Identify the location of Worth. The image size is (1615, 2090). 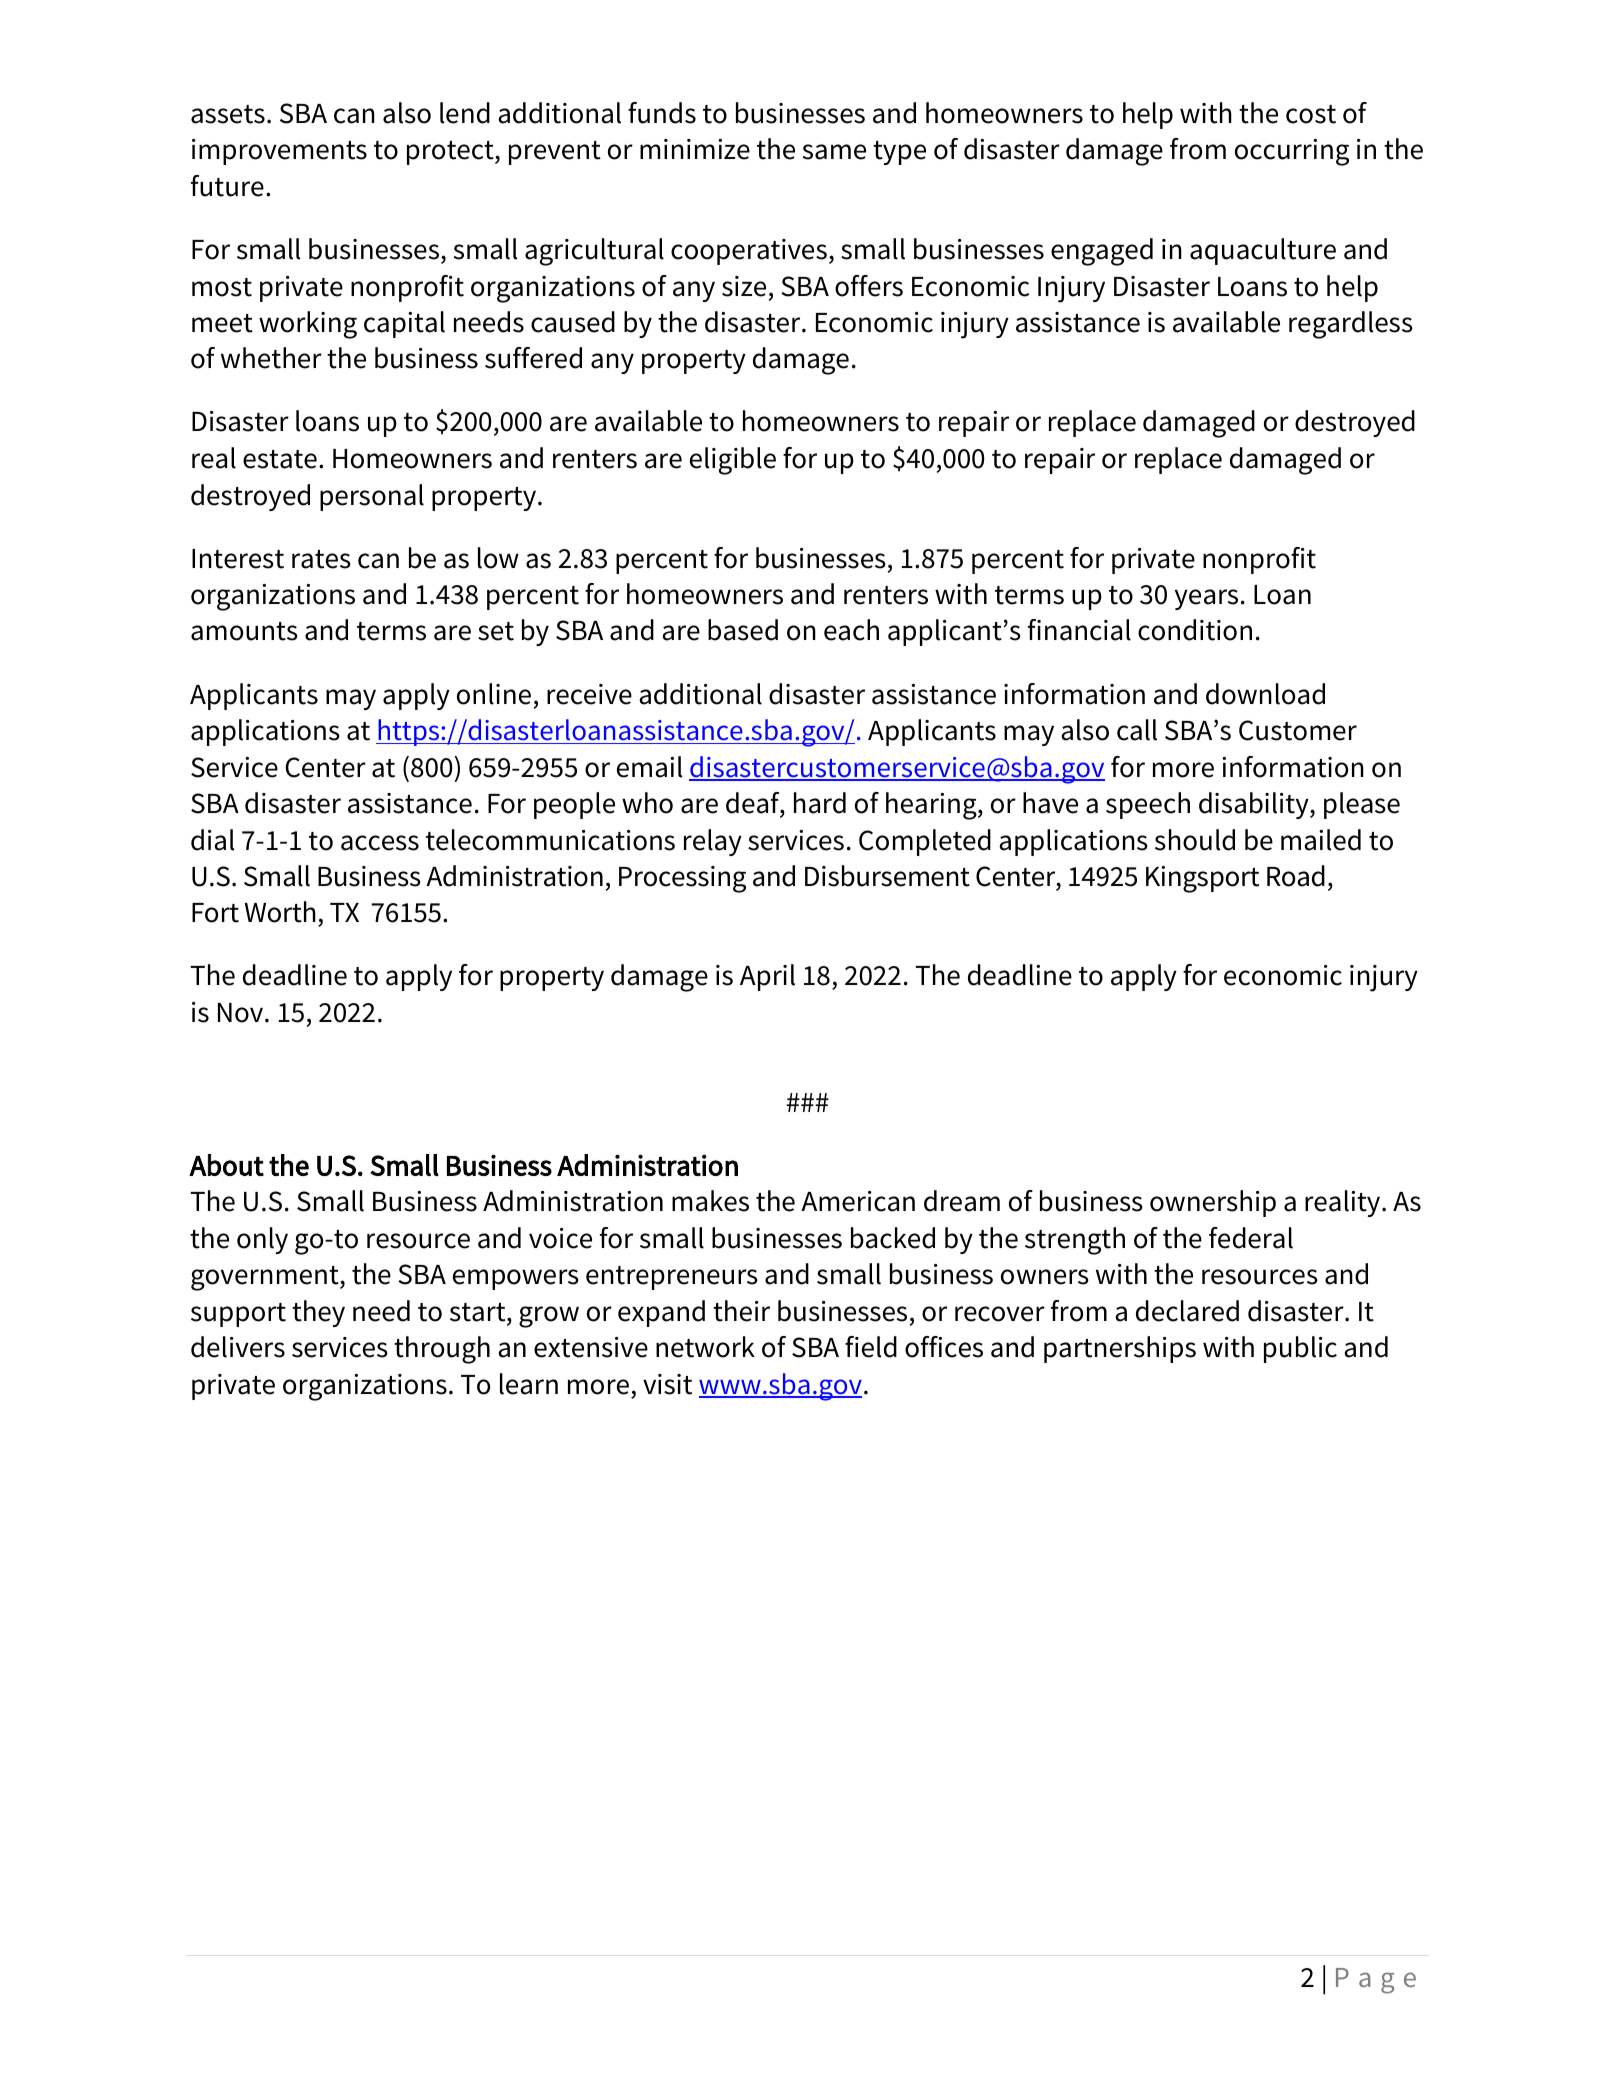
(280, 912).
